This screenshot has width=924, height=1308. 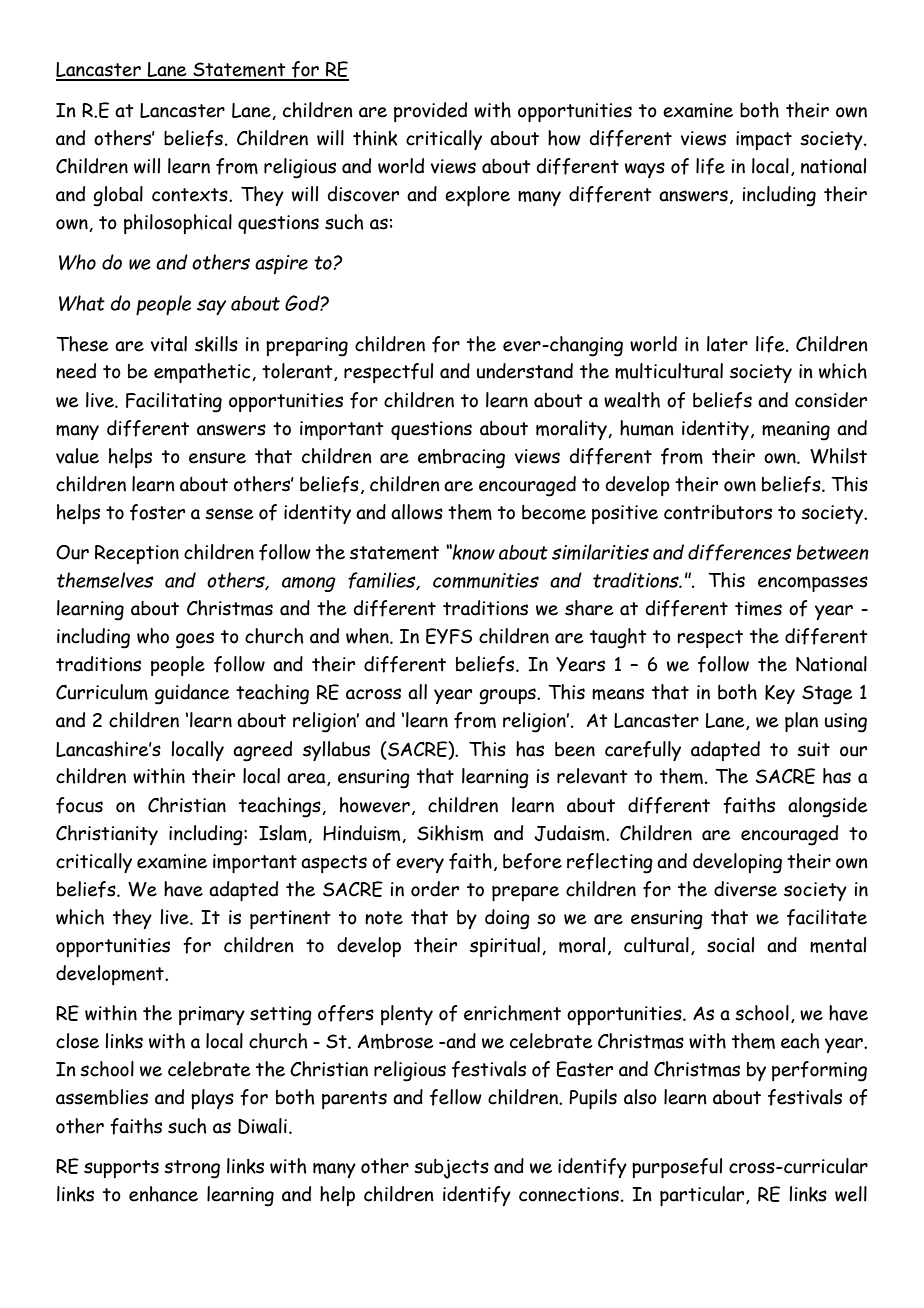 I want to click on provided, so click(x=430, y=112).
